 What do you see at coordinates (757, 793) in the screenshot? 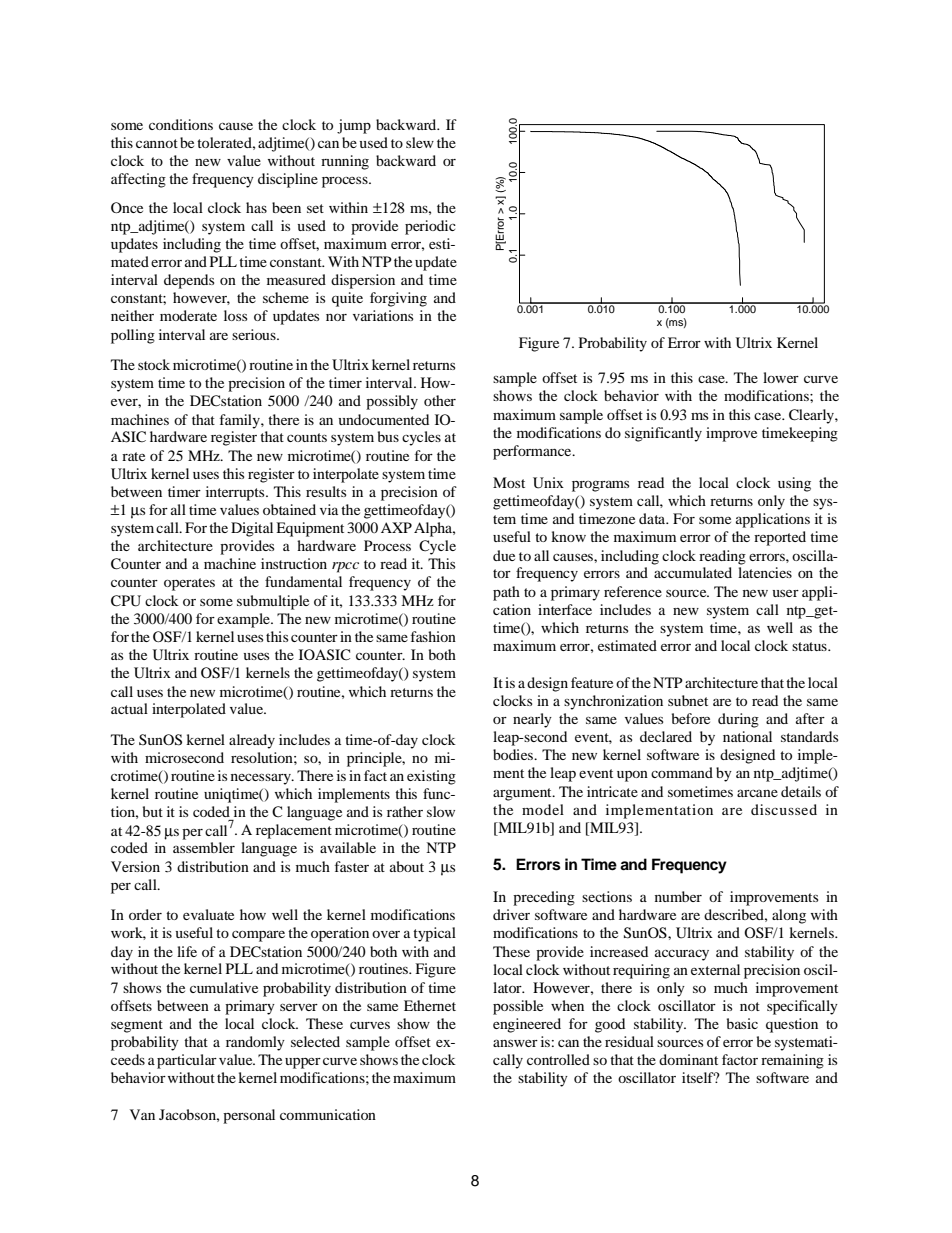
I see `arcane` at bounding box center [757, 793].
